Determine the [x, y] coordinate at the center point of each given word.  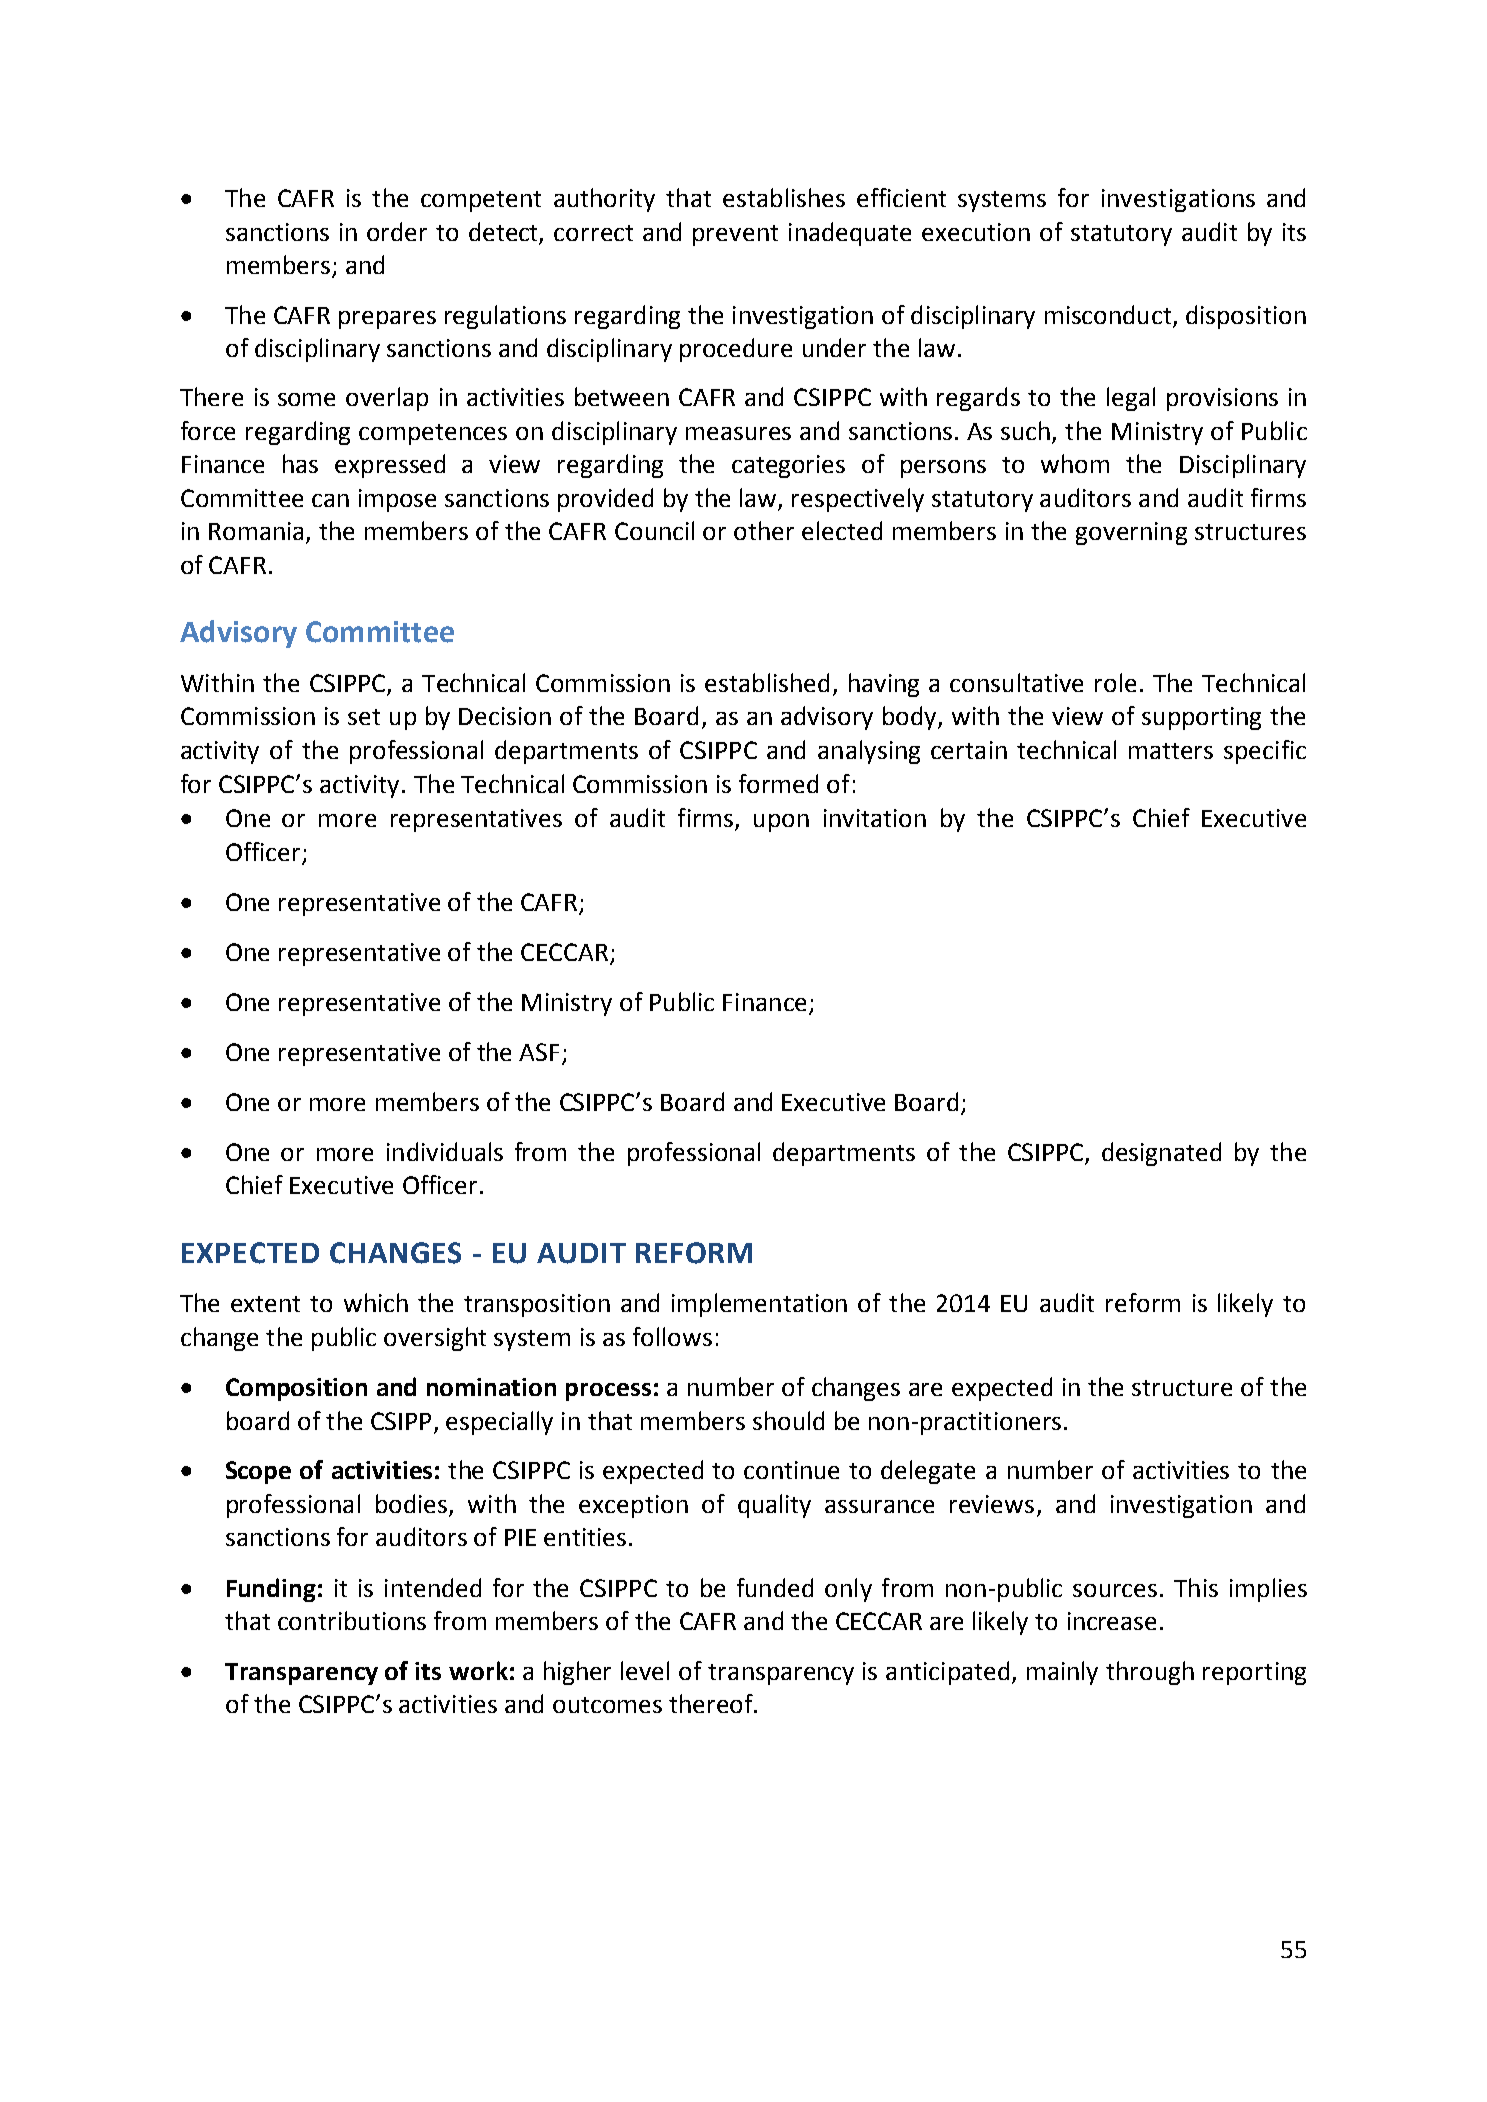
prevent [735, 235]
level [645, 1670]
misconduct [1108, 314]
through [1150, 1673]
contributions [352, 1620]
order [397, 231]
